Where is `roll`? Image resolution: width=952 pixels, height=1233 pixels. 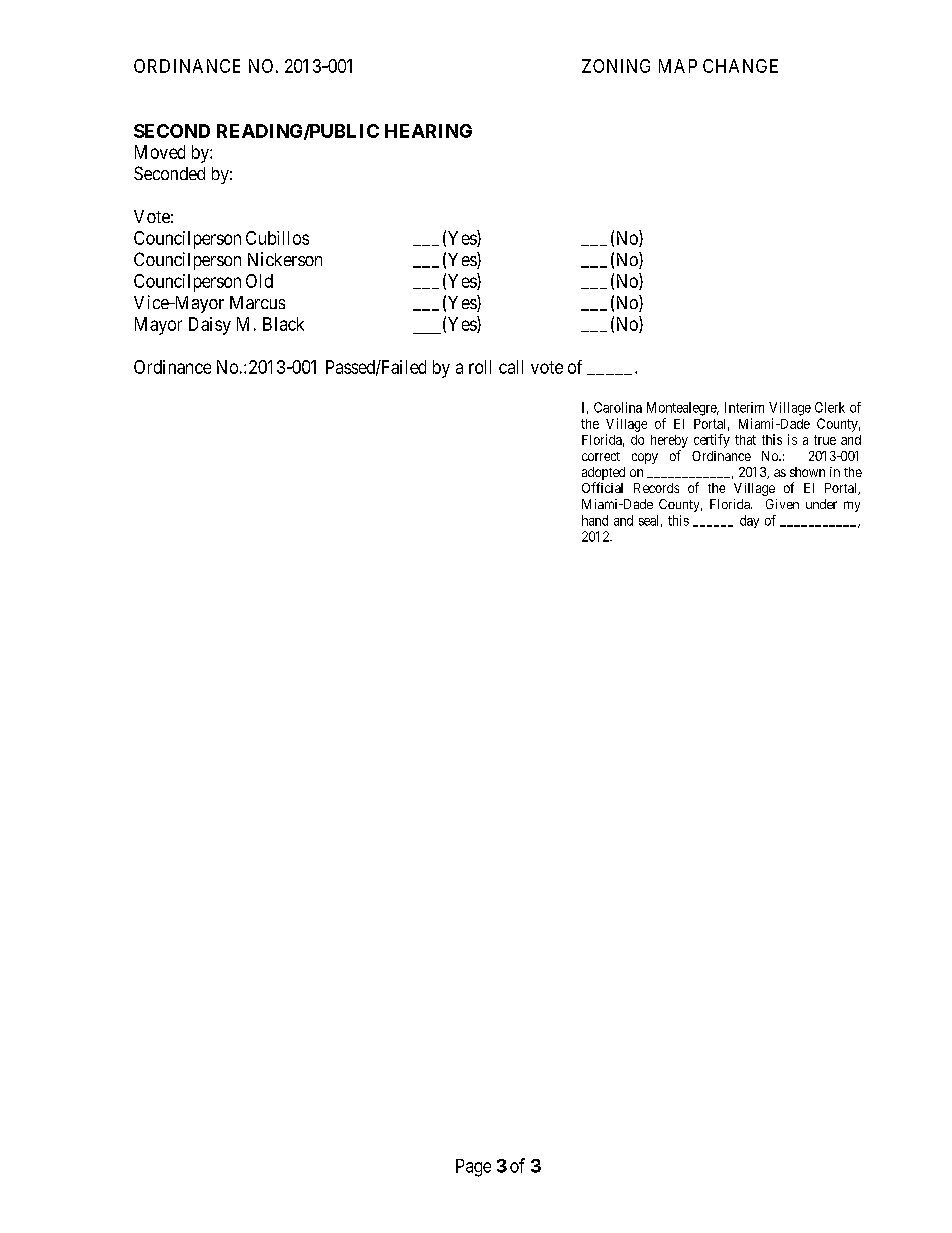 roll is located at coordinates (480, 367).
